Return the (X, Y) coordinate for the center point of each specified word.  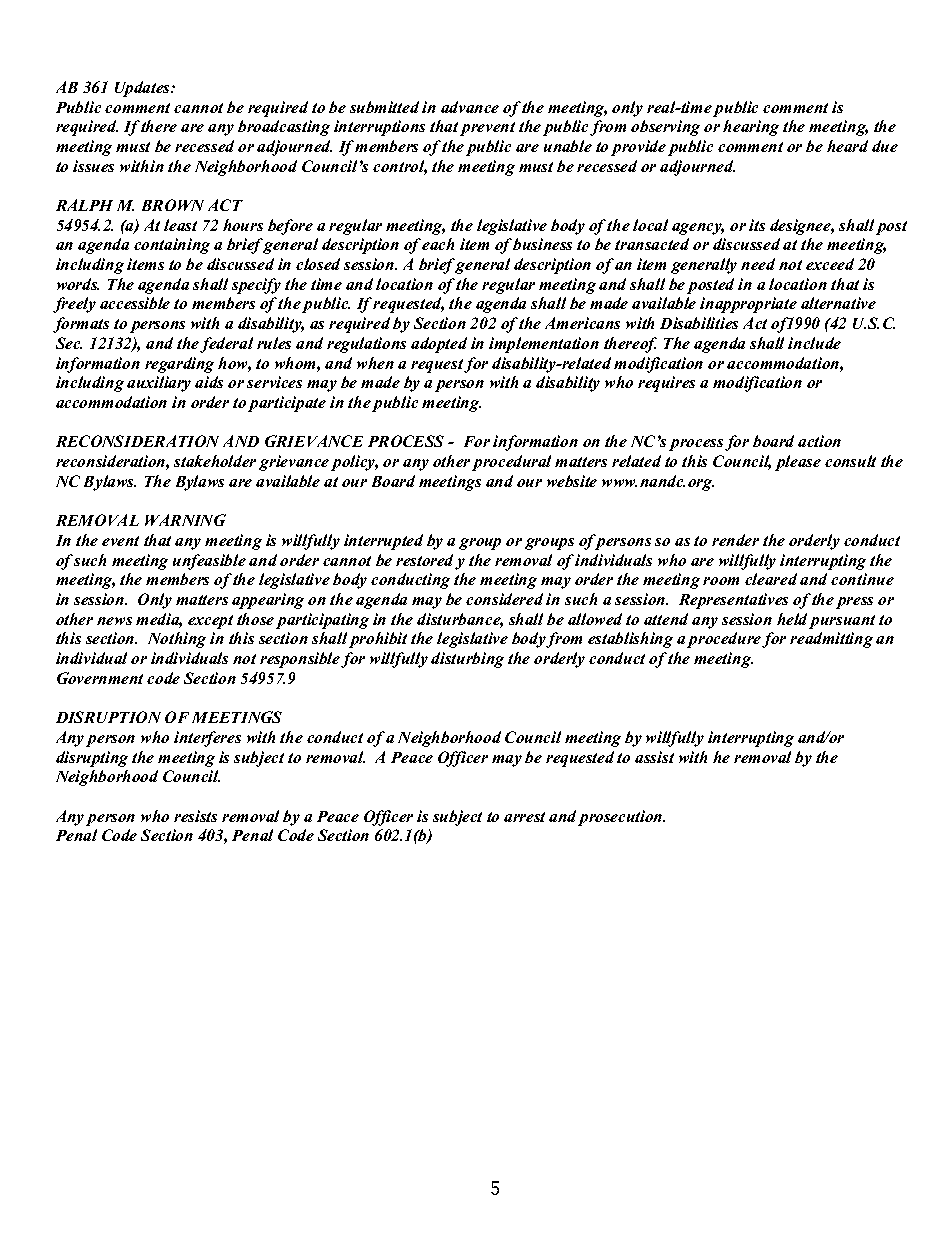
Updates (143, 89)
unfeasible (209, 562)
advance (470, 107)
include (814, 343)
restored (426, 561)
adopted (439, 345)
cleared (771, 579)
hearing (751, 128)
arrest (524, 817)
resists (195, 816)
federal (226, 345)
